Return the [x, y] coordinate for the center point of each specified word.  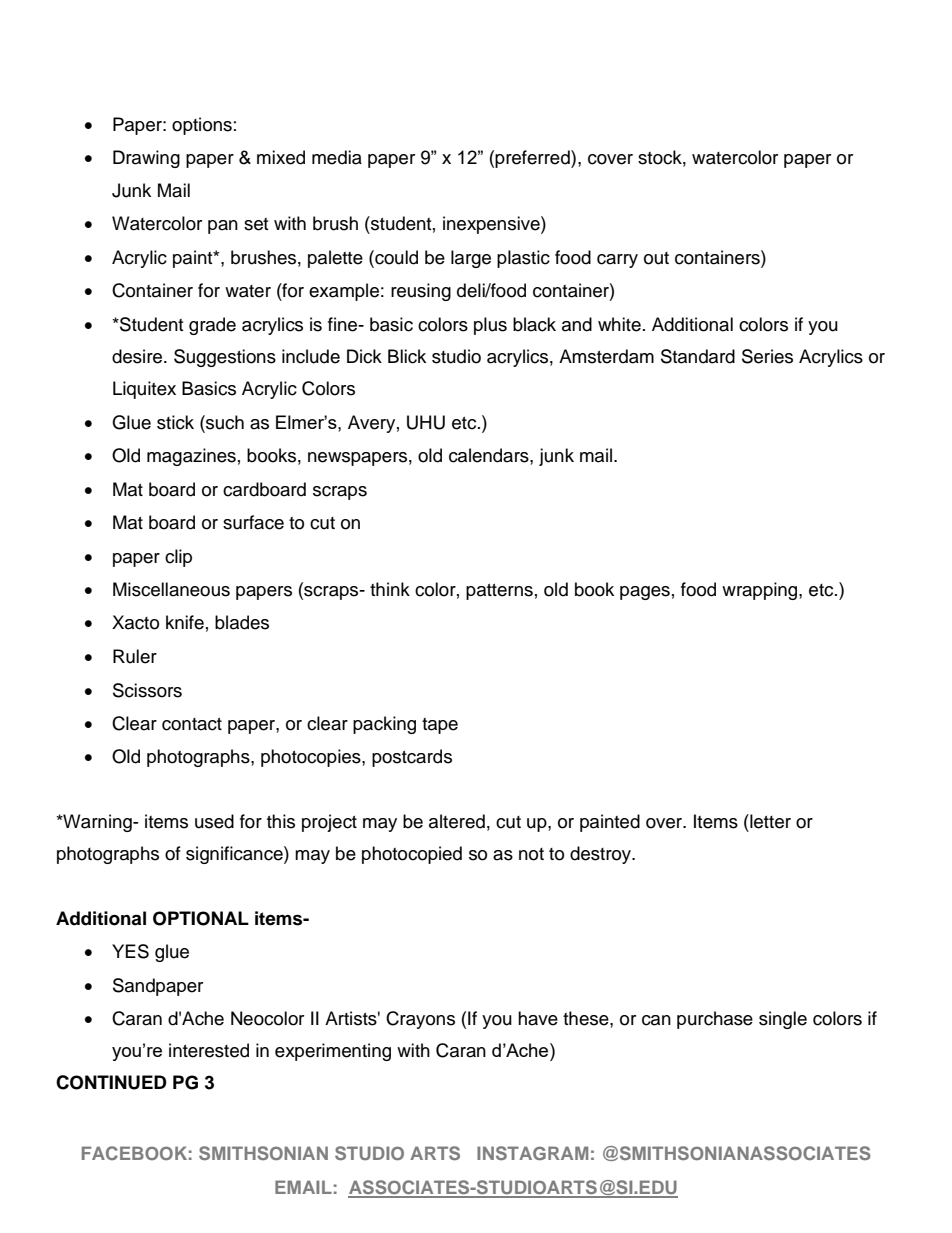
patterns [499, 592]
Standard [698, 356]
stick [175, 422]
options [202, 126]
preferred [533, 159]
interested [209, 1050]
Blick [407, 356]
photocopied [412, 855]
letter [769, 821]
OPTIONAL [201, 918]
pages [645, 593]
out [656, 258]
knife [185, 622]
